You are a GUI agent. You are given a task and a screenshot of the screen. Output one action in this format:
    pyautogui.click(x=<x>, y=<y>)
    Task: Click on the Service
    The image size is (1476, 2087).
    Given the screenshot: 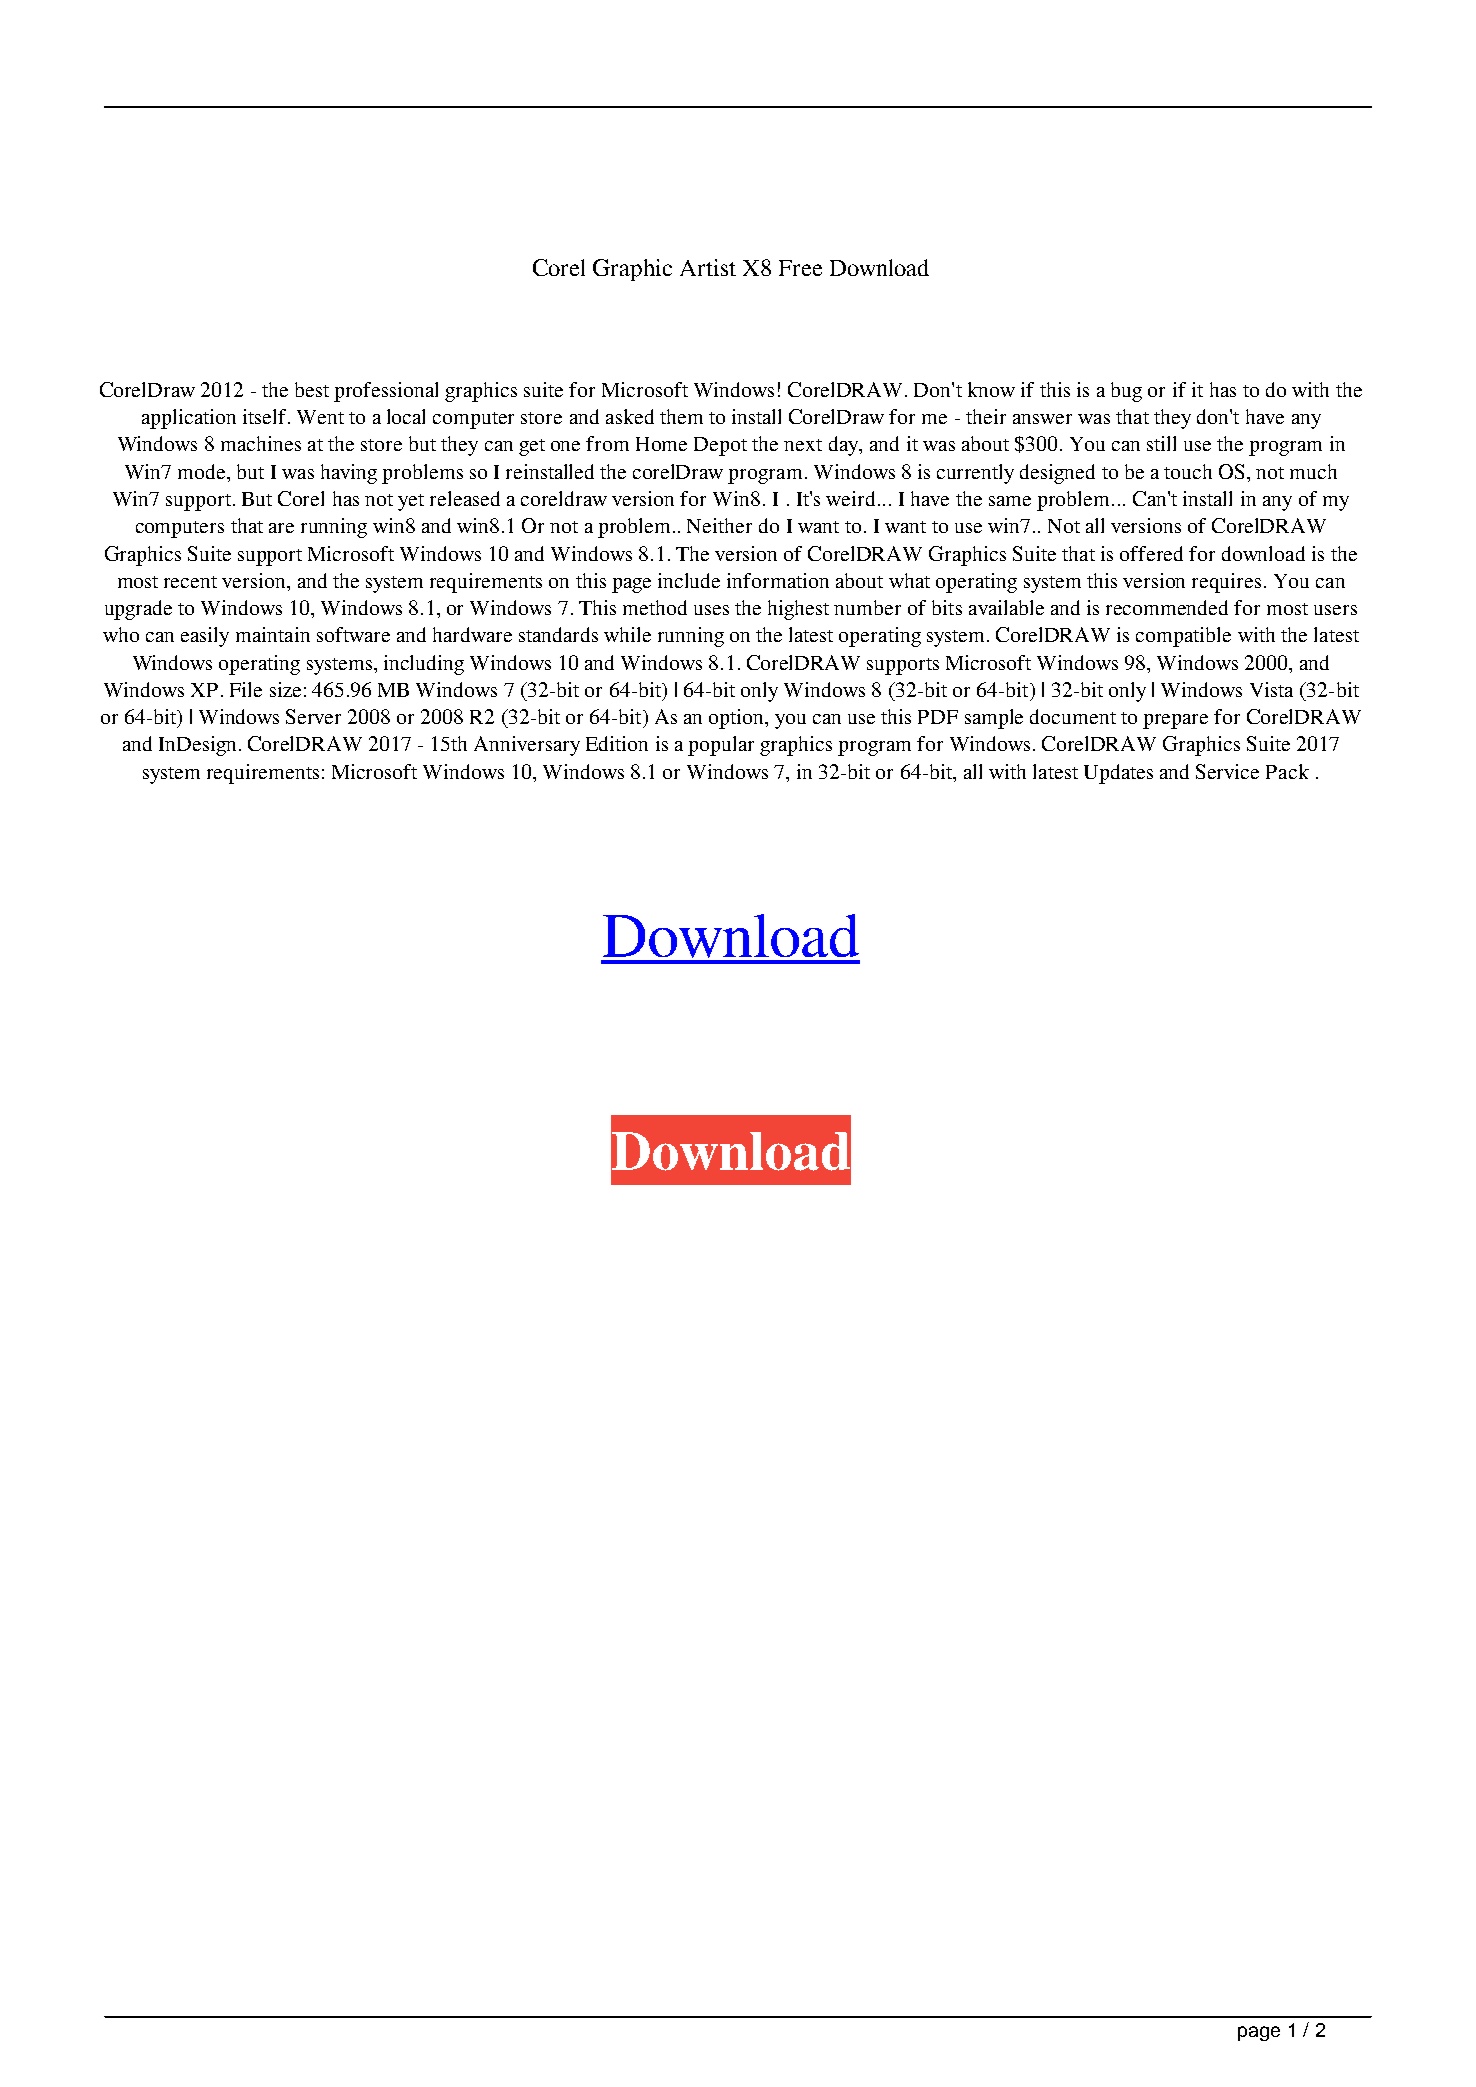 What is the action you would take?
    pyautogui.click(x=1227, y=771)
